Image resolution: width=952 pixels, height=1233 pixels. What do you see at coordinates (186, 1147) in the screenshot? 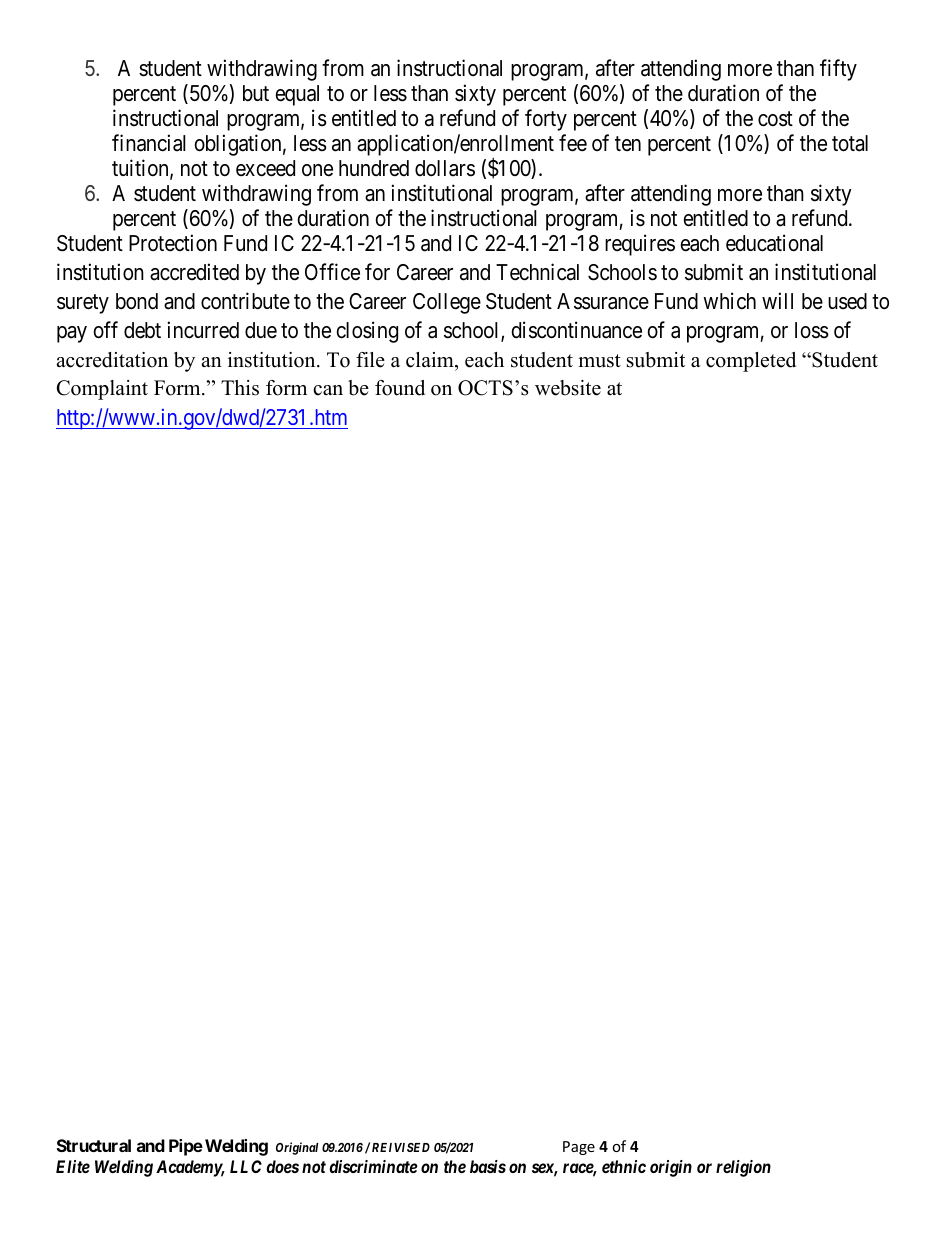
I see `Pipe` at bounding box center [186, 1147].
